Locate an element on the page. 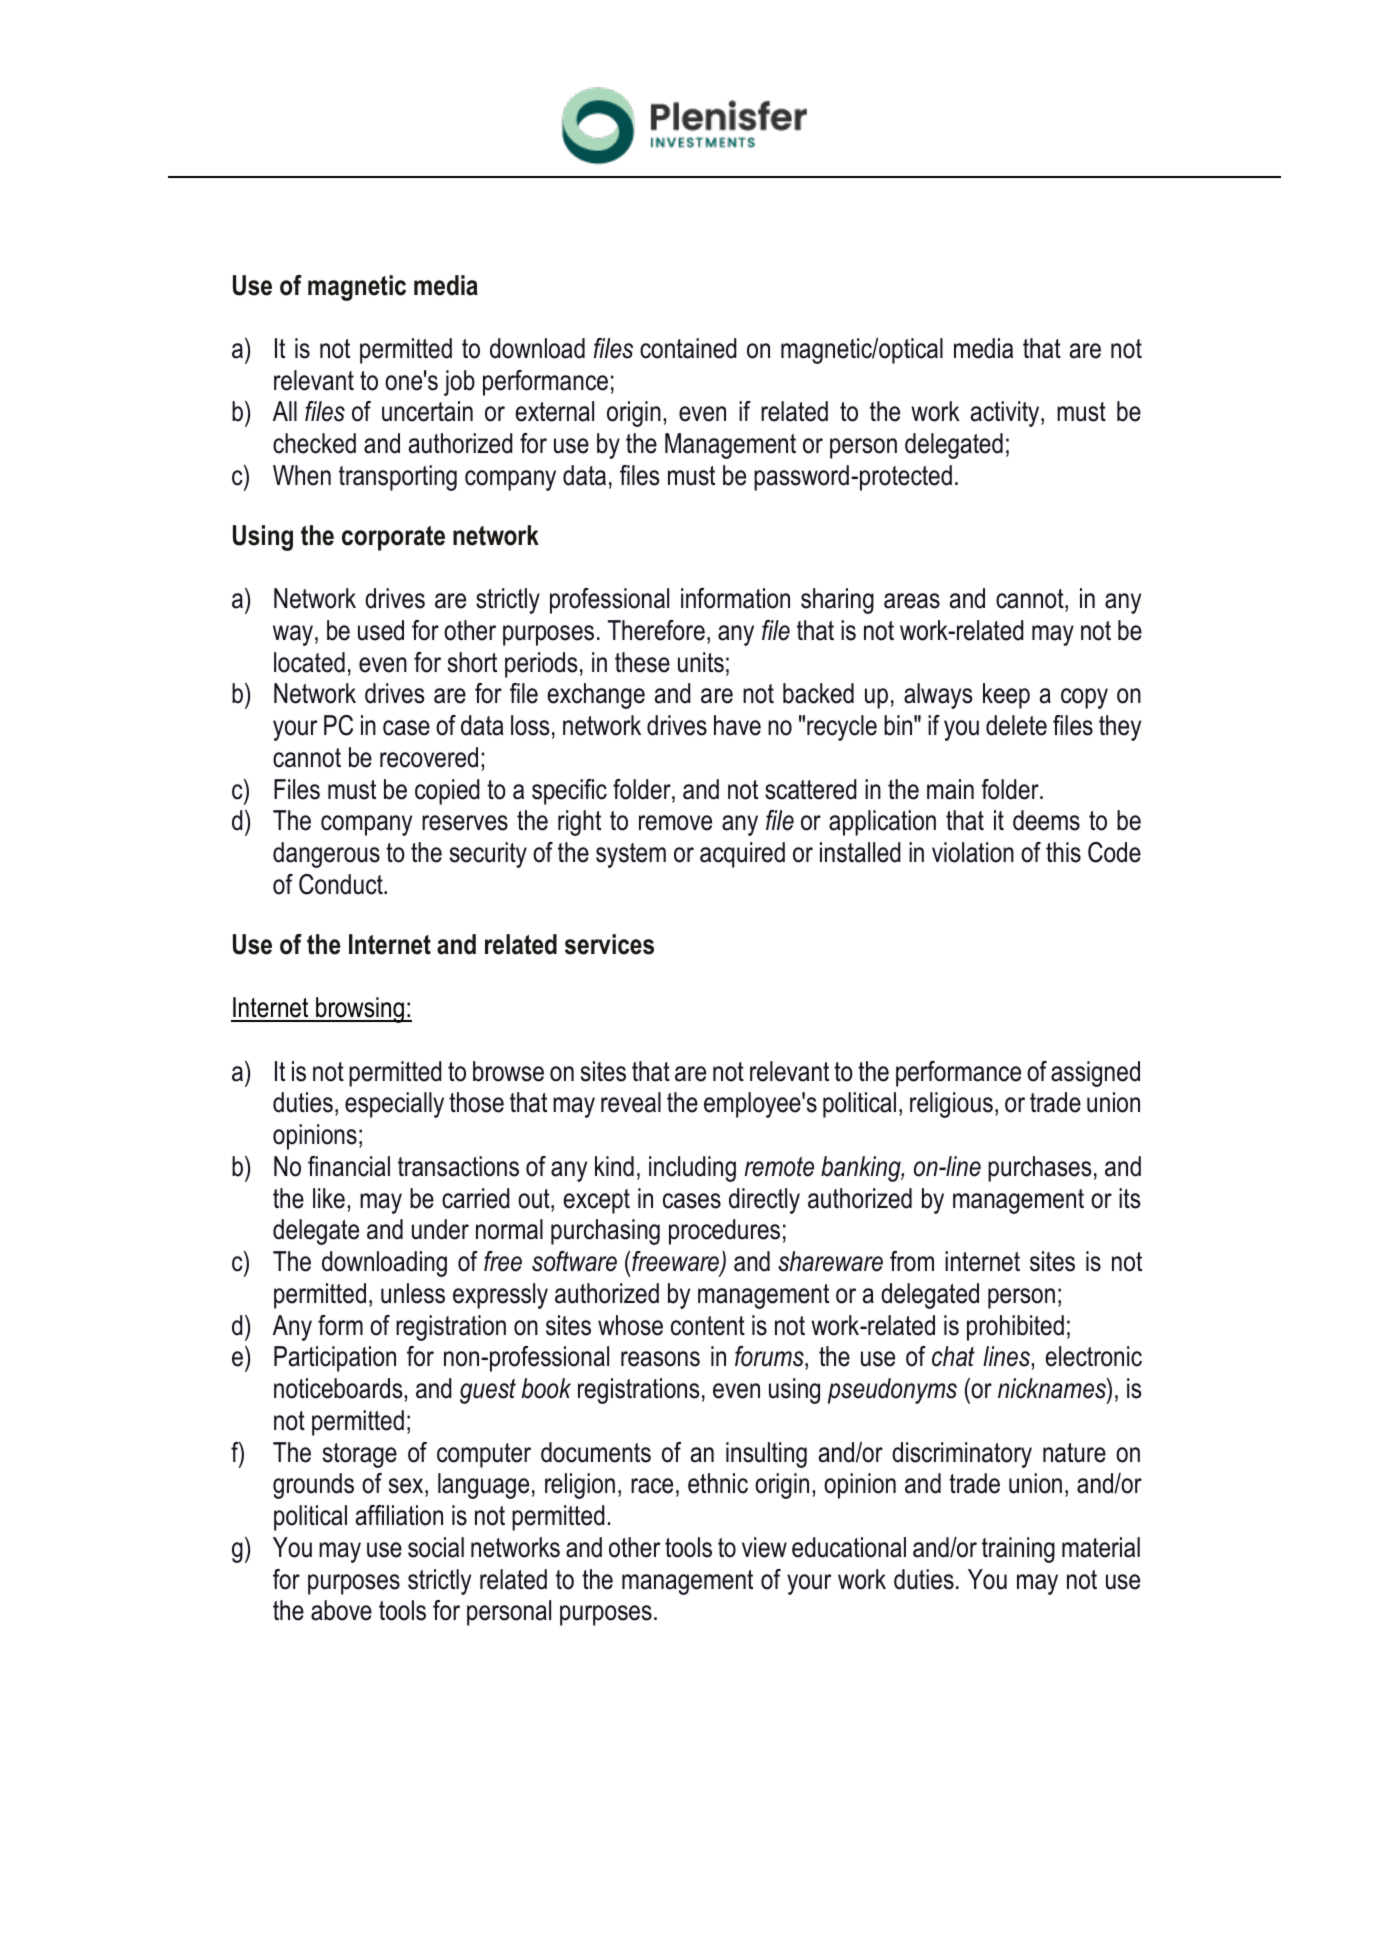 The height and width of the image is (1942, 1373). unless is located at coordinates (413, 1293).
